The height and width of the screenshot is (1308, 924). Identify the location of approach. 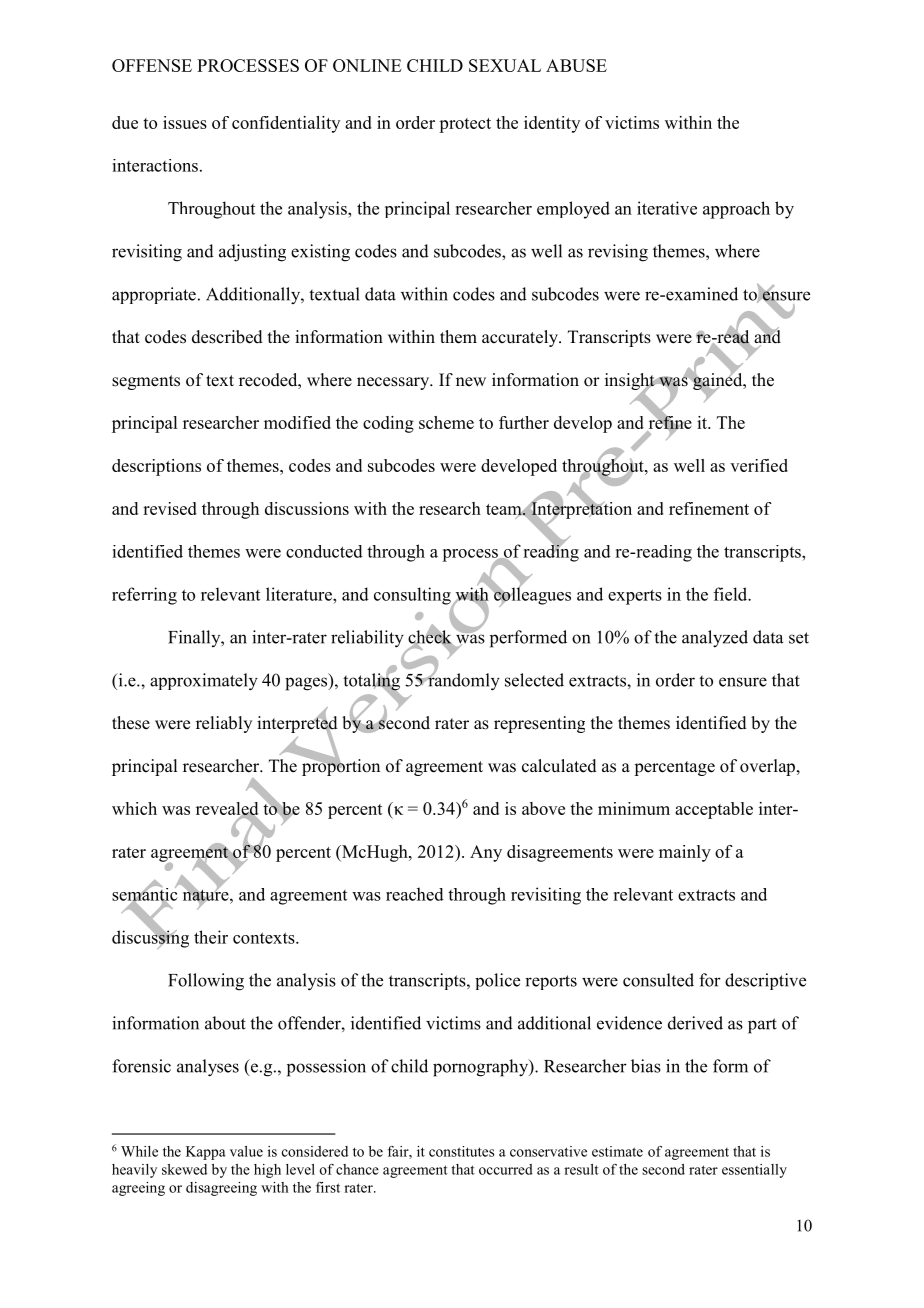
(736, 210).
